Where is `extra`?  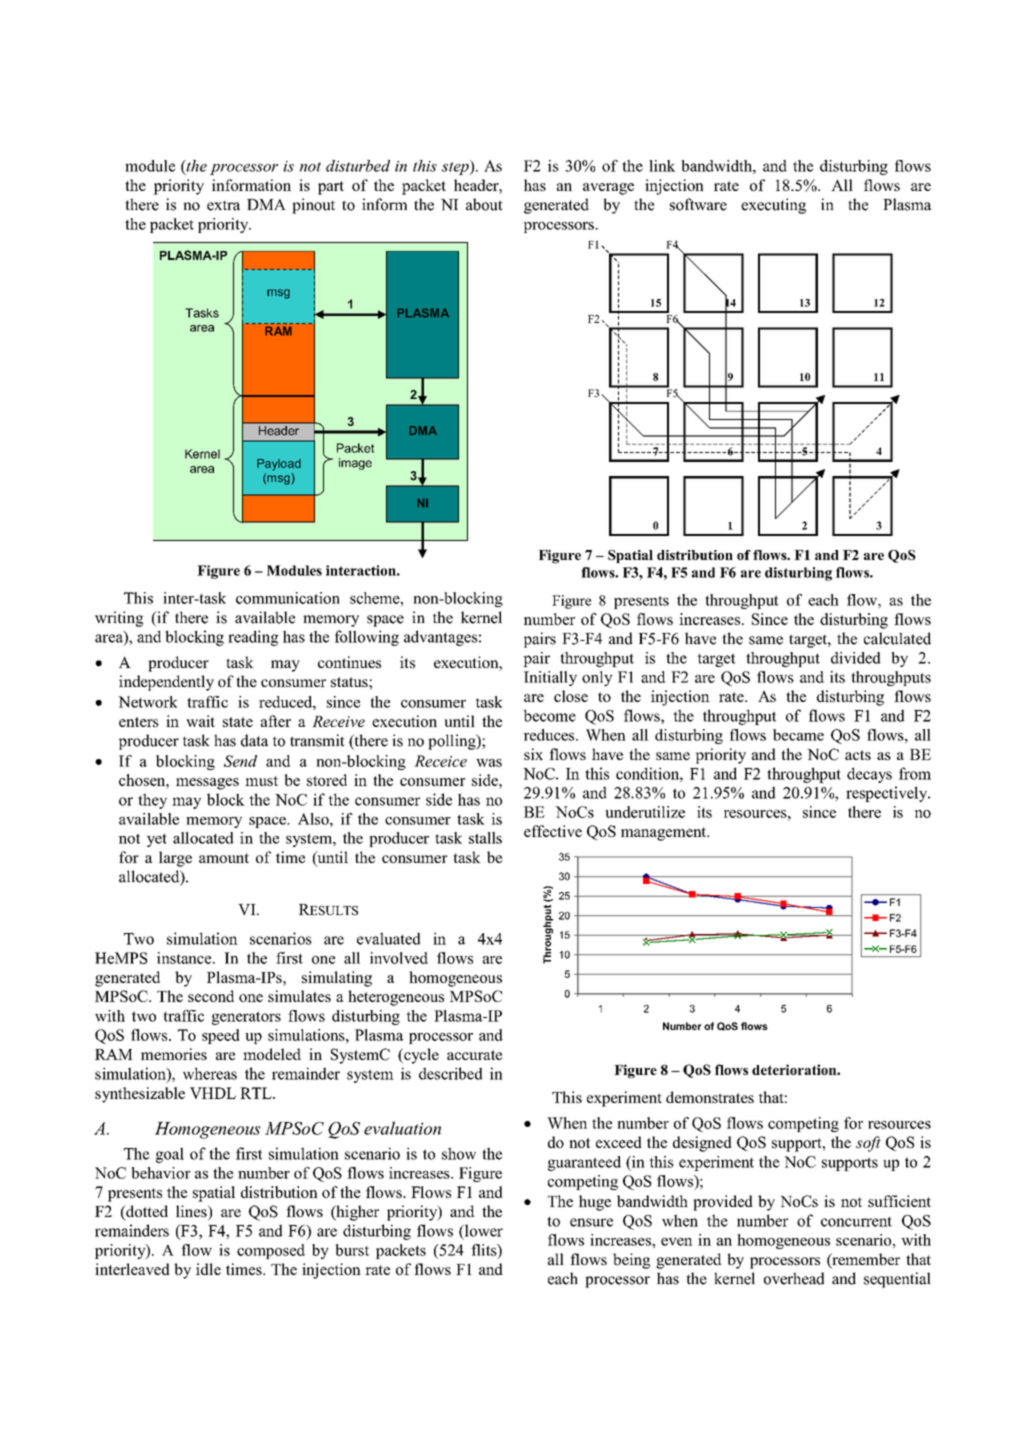
extra is located at coordinates (223, 206).
